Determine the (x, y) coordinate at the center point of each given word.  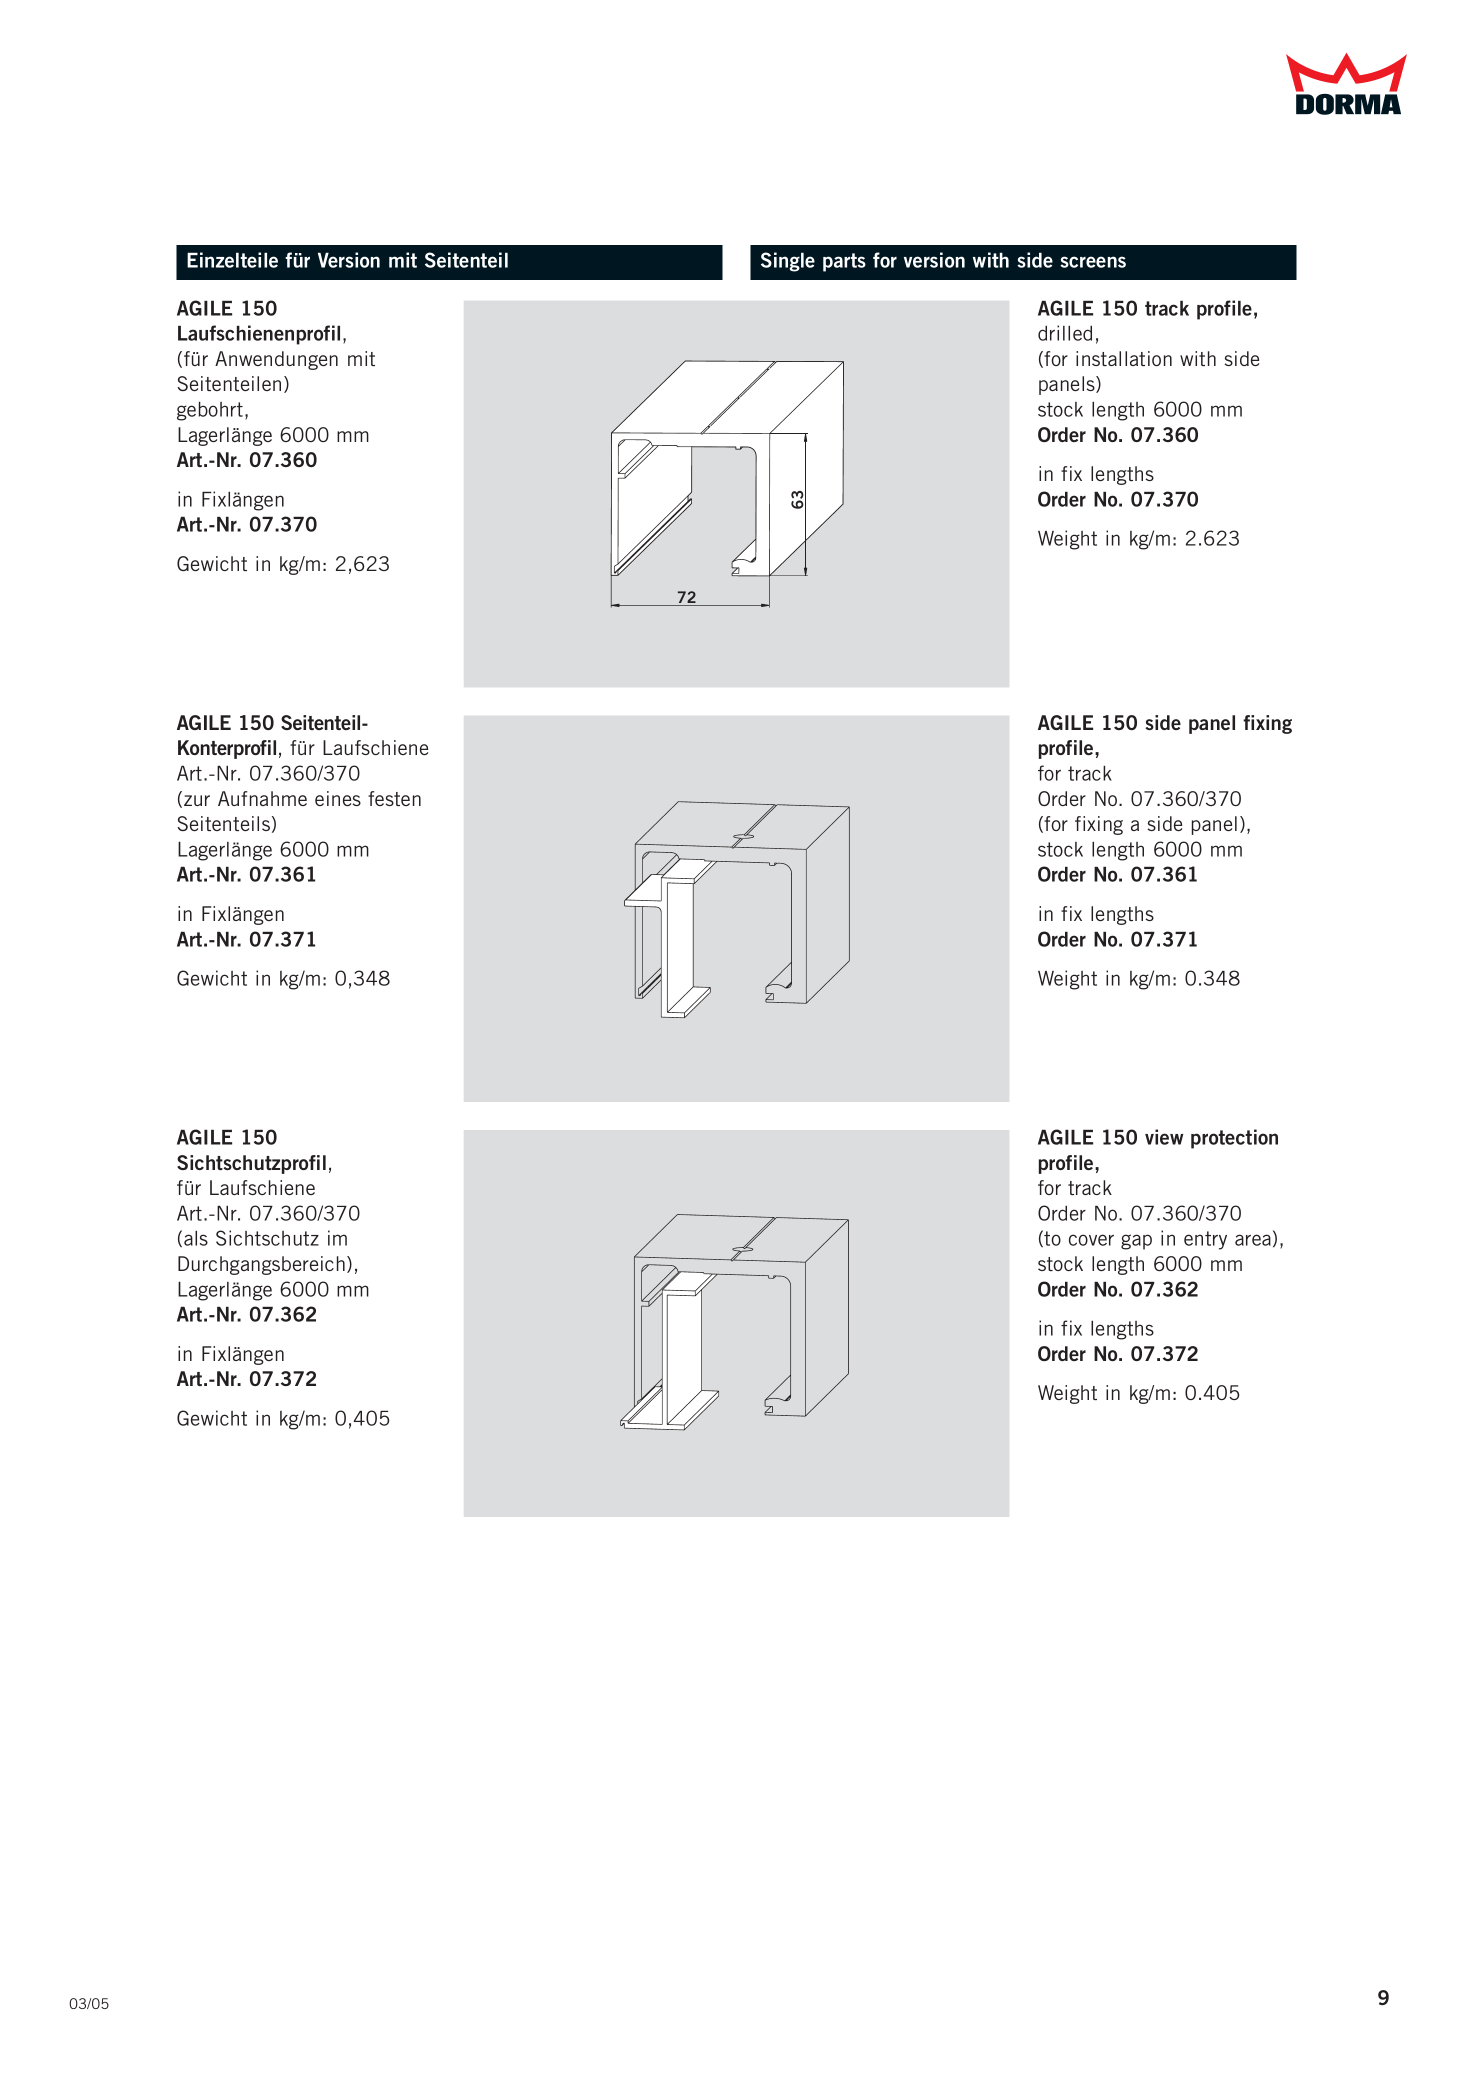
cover (1091, 1240)
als (196, 1238)
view (1164, 1137)
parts (844, 262)
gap (1136, 1242)
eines (338, 798)
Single (788, 262)
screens (1093, 262)
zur (197, 800)
